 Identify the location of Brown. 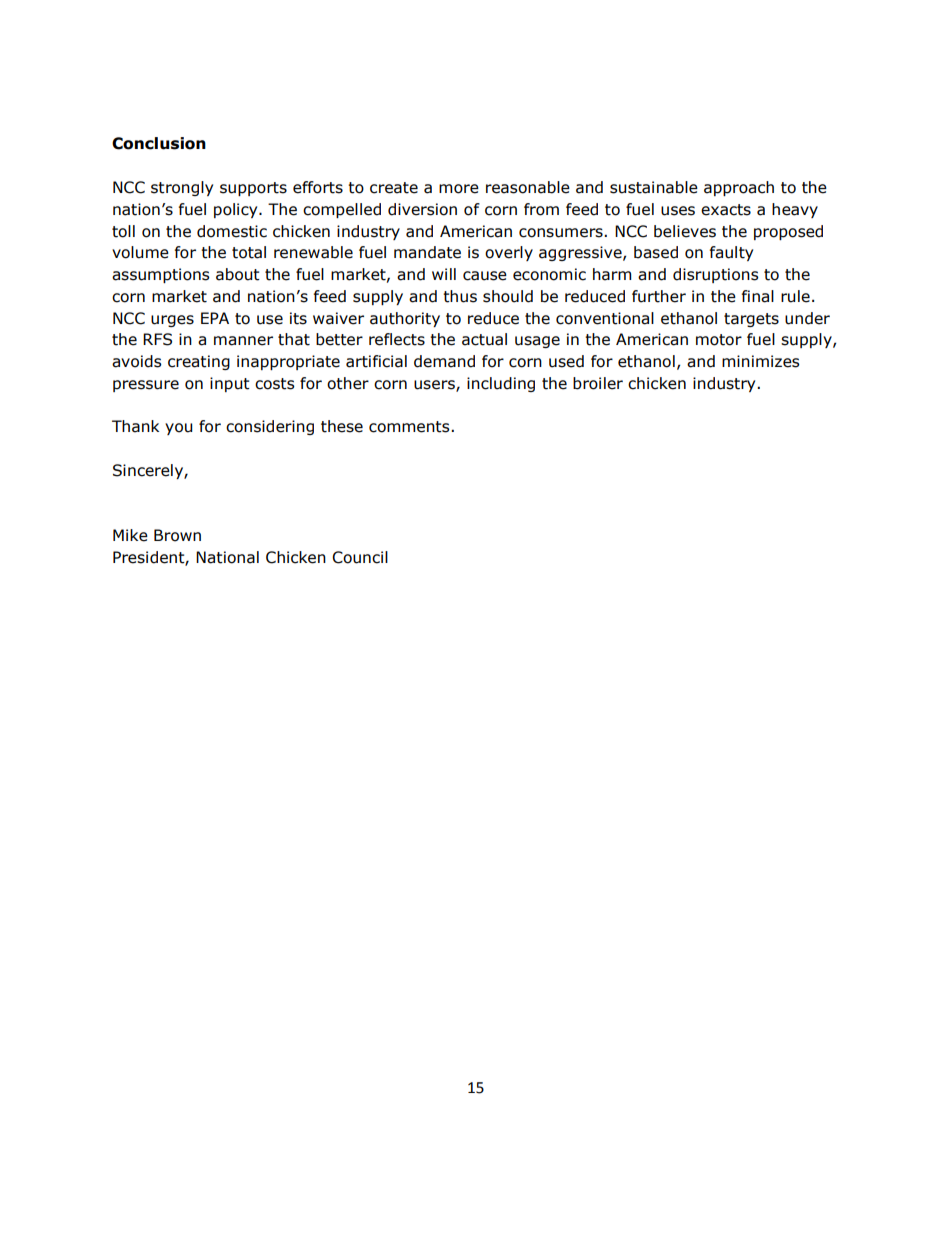
(177, 535).
